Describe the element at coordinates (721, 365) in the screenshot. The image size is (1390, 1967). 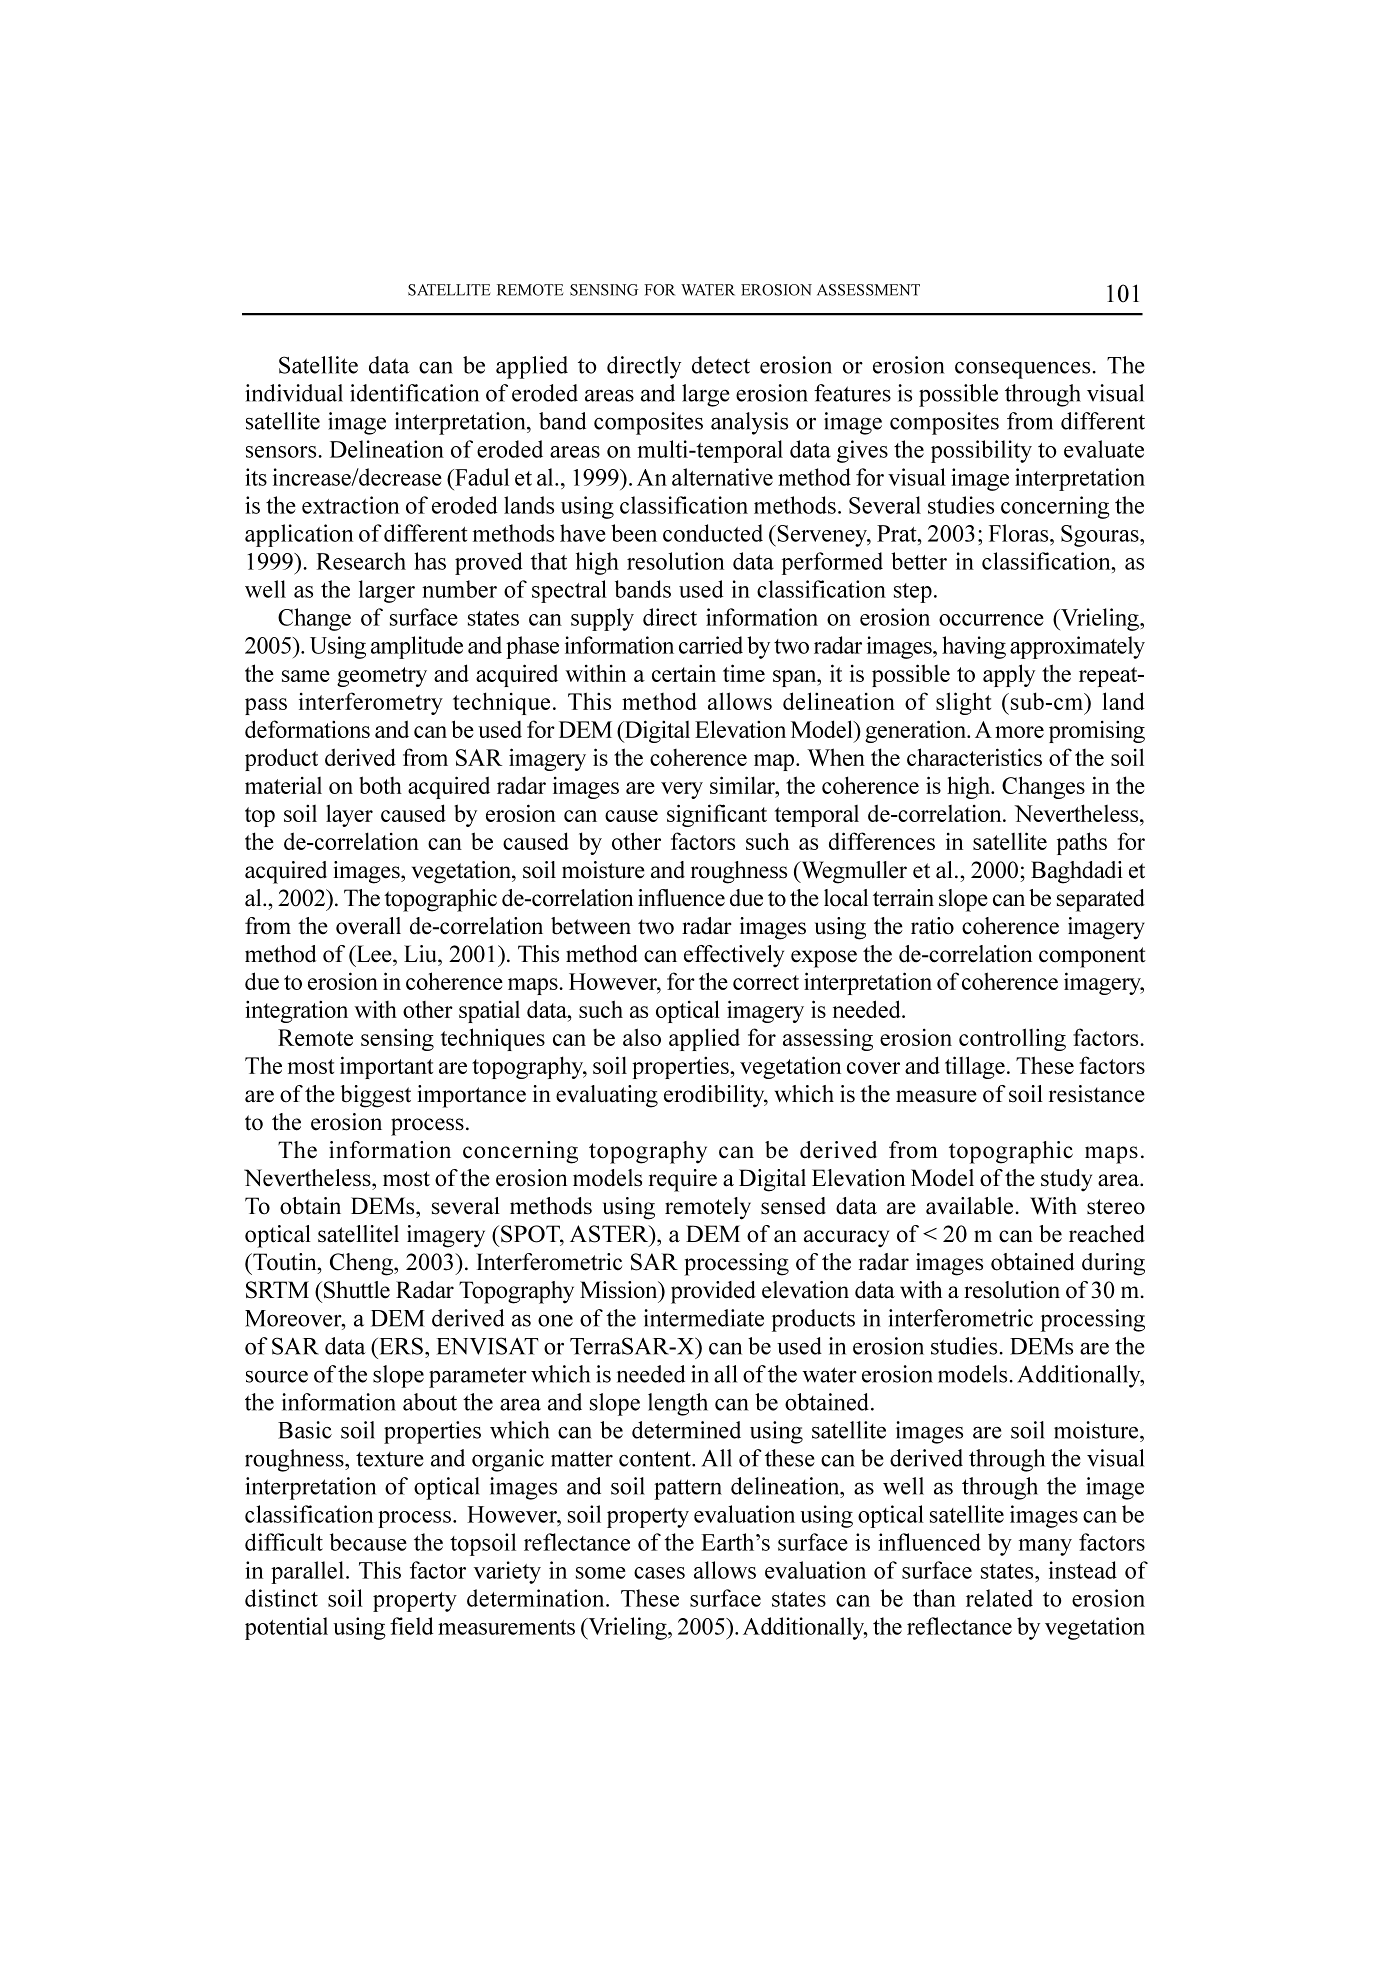
I see `detect` at that location.
